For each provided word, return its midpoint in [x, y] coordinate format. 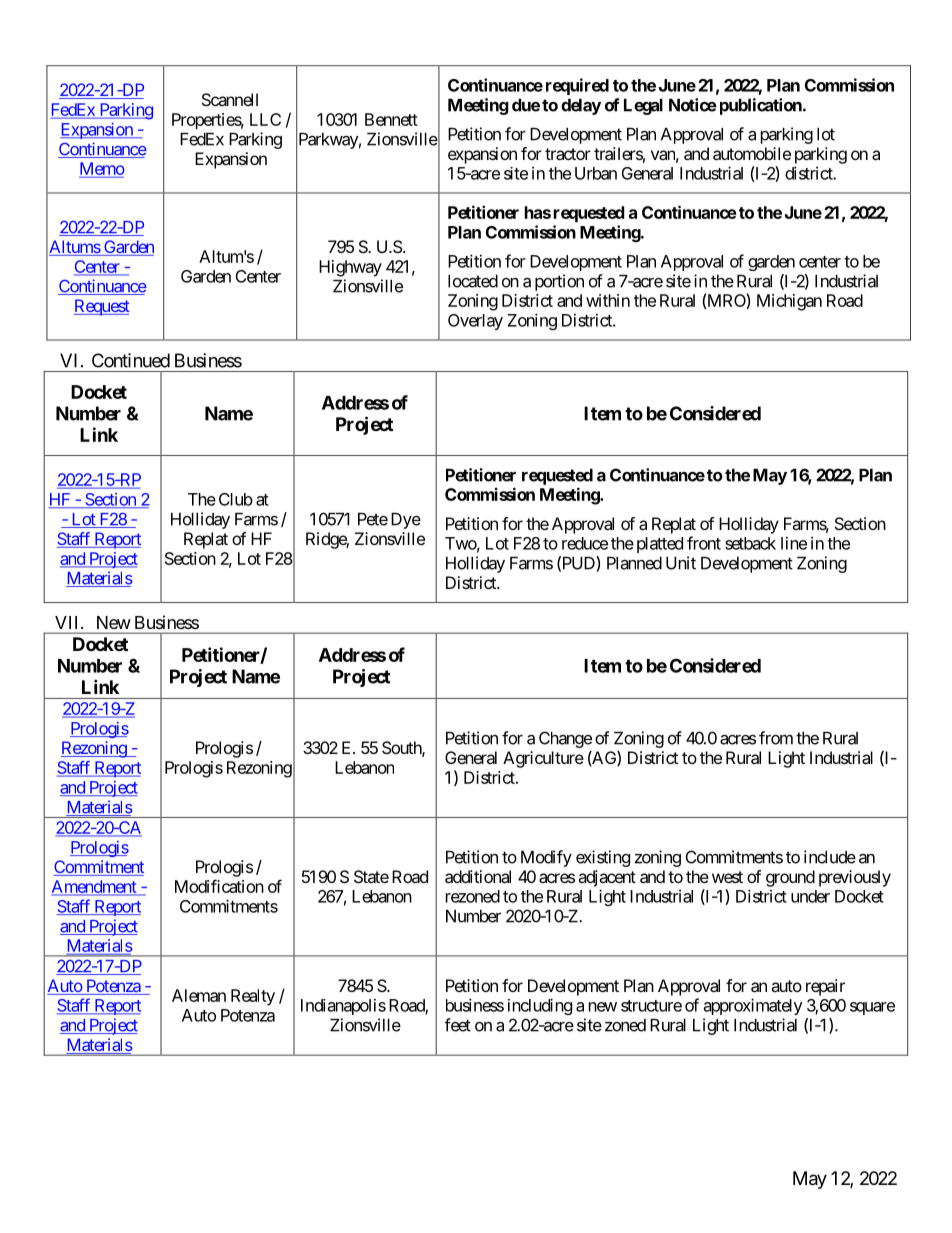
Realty [253, 997]
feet [458, 1025]
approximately [753, 1006]
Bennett [391, 119]
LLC [265, 119]
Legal [643, 107]
